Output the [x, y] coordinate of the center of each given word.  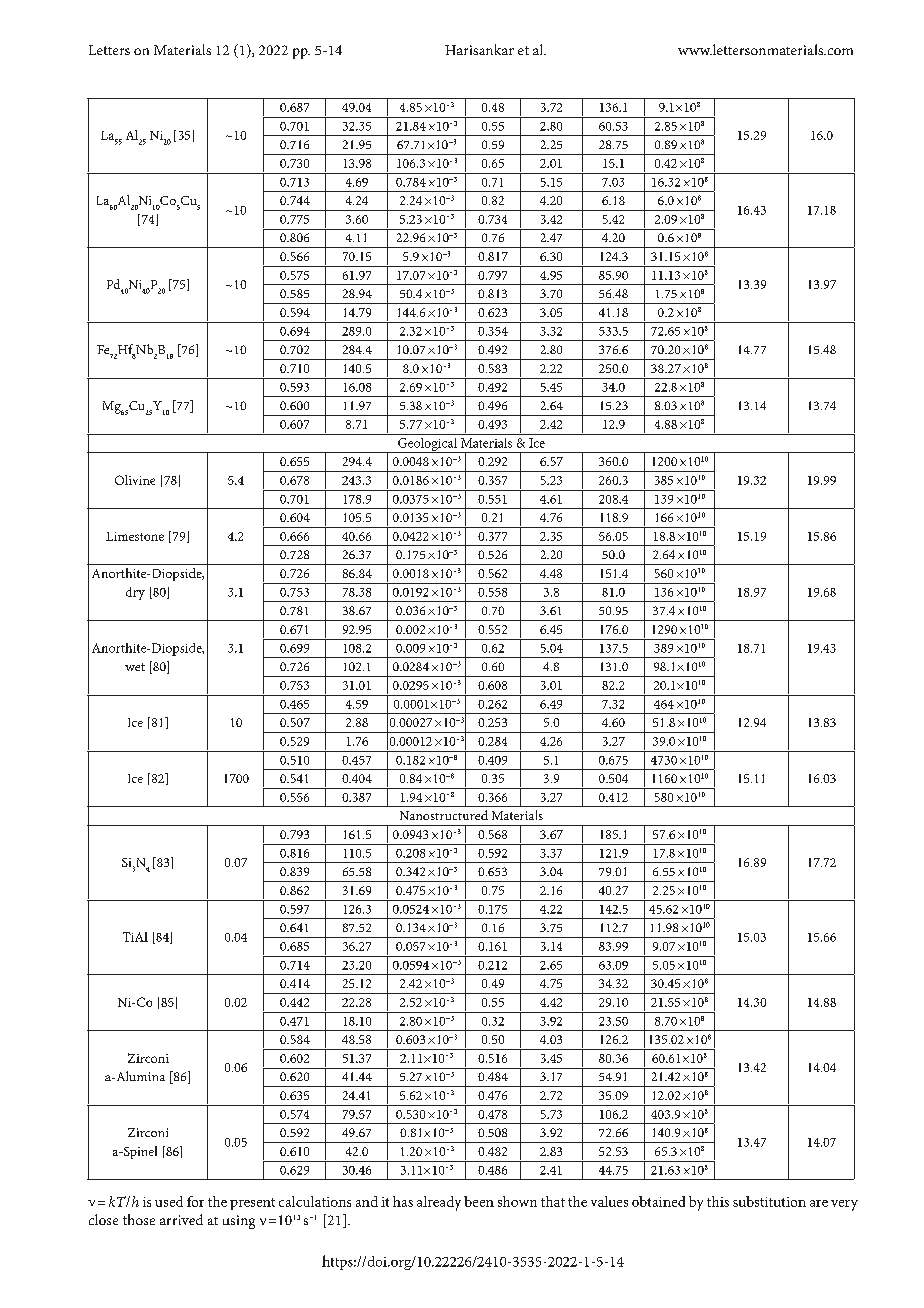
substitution [769, 1201]
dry [135, 593]
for [195, 1201]
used [169, 1201]
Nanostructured [444, 815]
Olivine [135, 480]
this [718, 1201]
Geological [427, 445]
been [479, 1201]
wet [135, 667]
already [439, 1203]
